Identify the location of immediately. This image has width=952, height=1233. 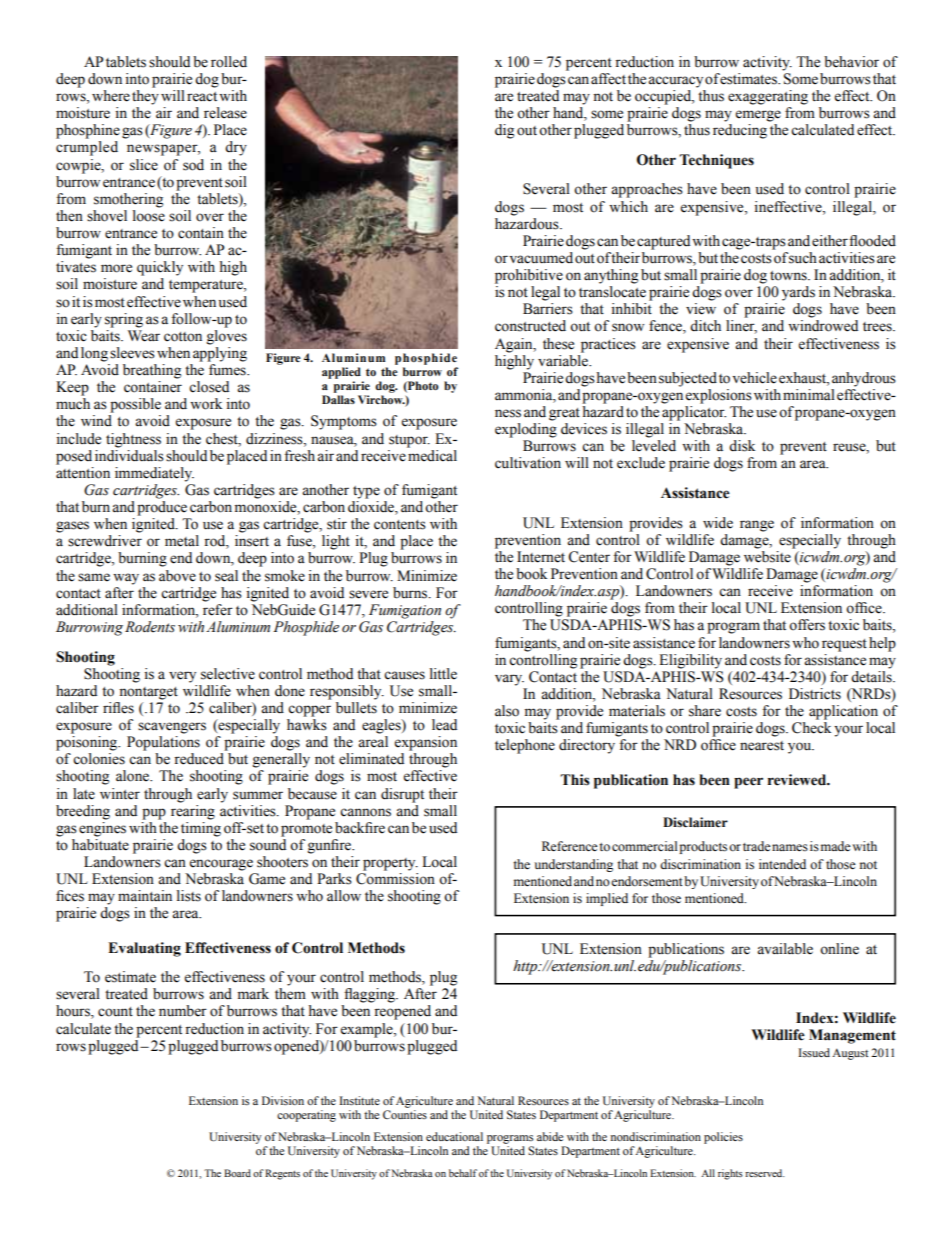
(154, 474).
